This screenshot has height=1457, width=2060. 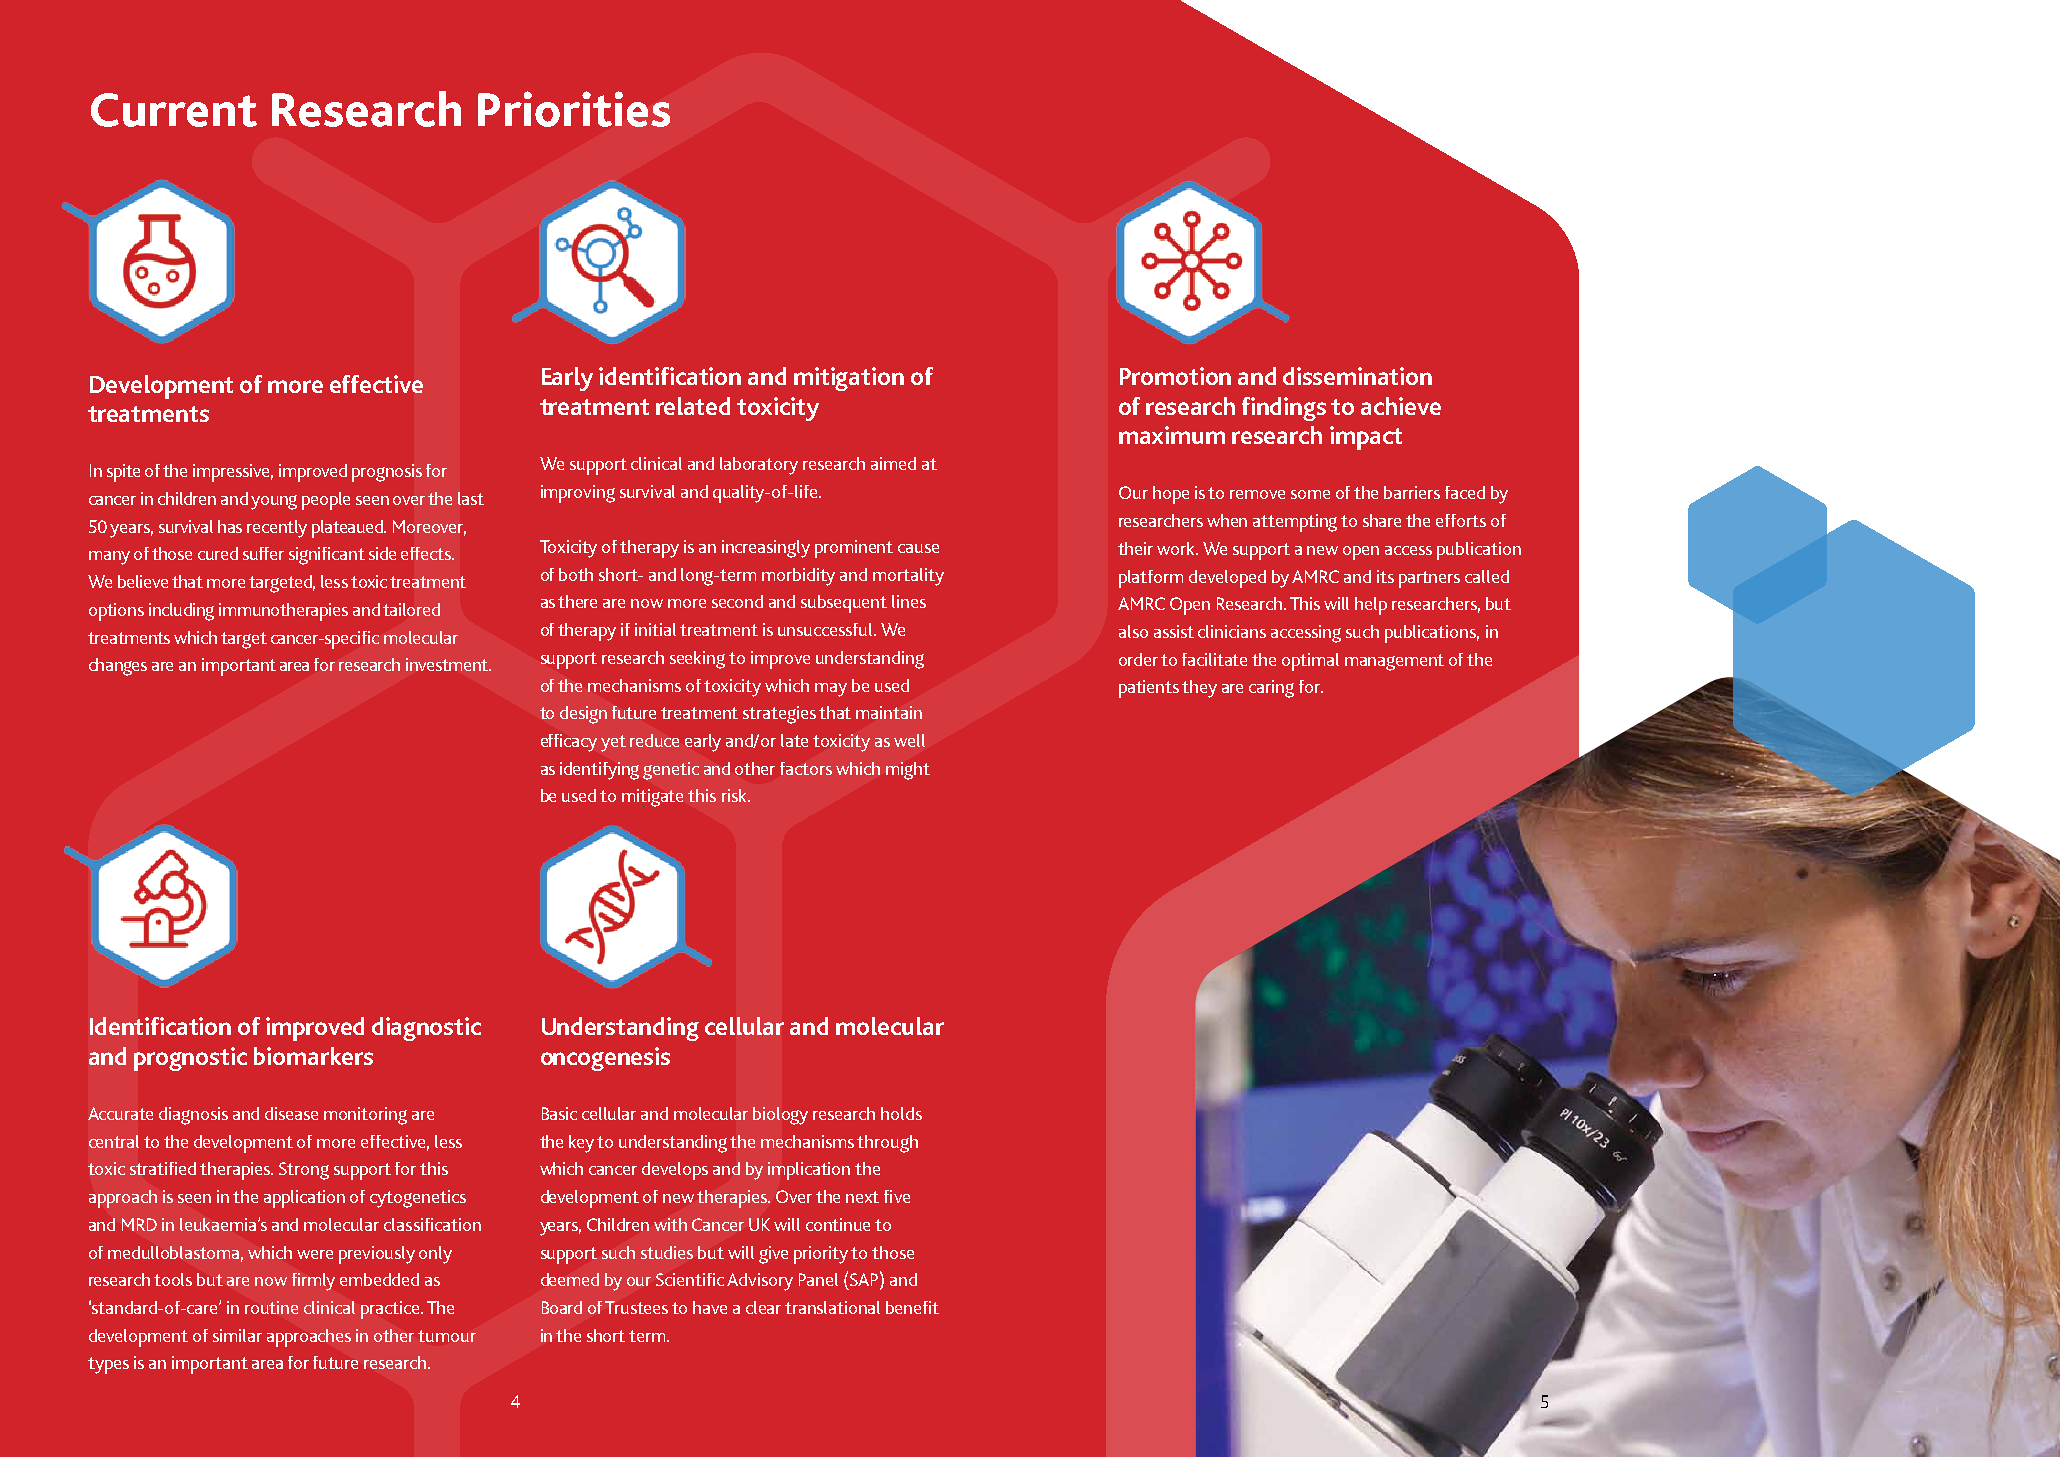 I want to click on findings, so click(x=1284, y=409).
